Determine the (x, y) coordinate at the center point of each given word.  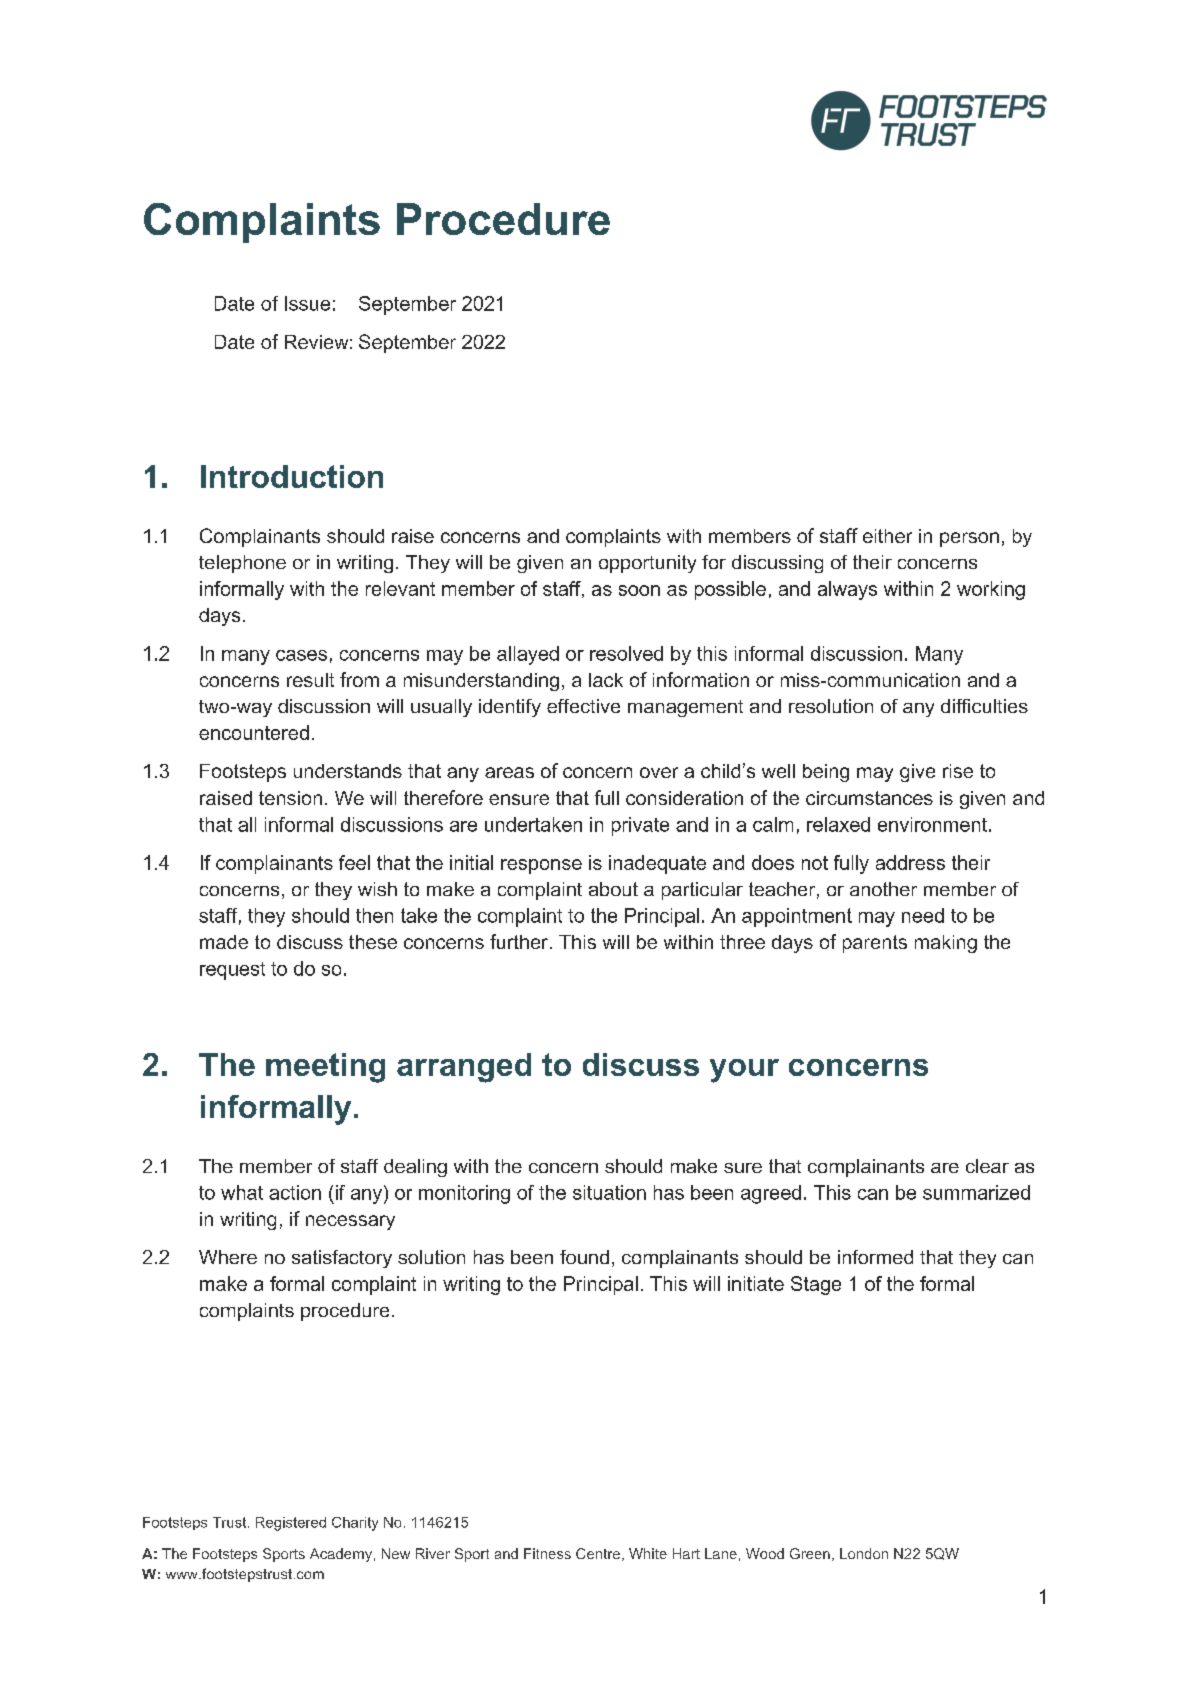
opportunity (647, 564)
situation (609, 1192)
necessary (350, 1222)
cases (301, 655)
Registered (291, 1524)
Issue (307, 303)
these (373, 942)
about (613, 889)
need (923, 915)
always (847, 590)
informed (875, 1257)
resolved (626, 653)
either (887, 536)
